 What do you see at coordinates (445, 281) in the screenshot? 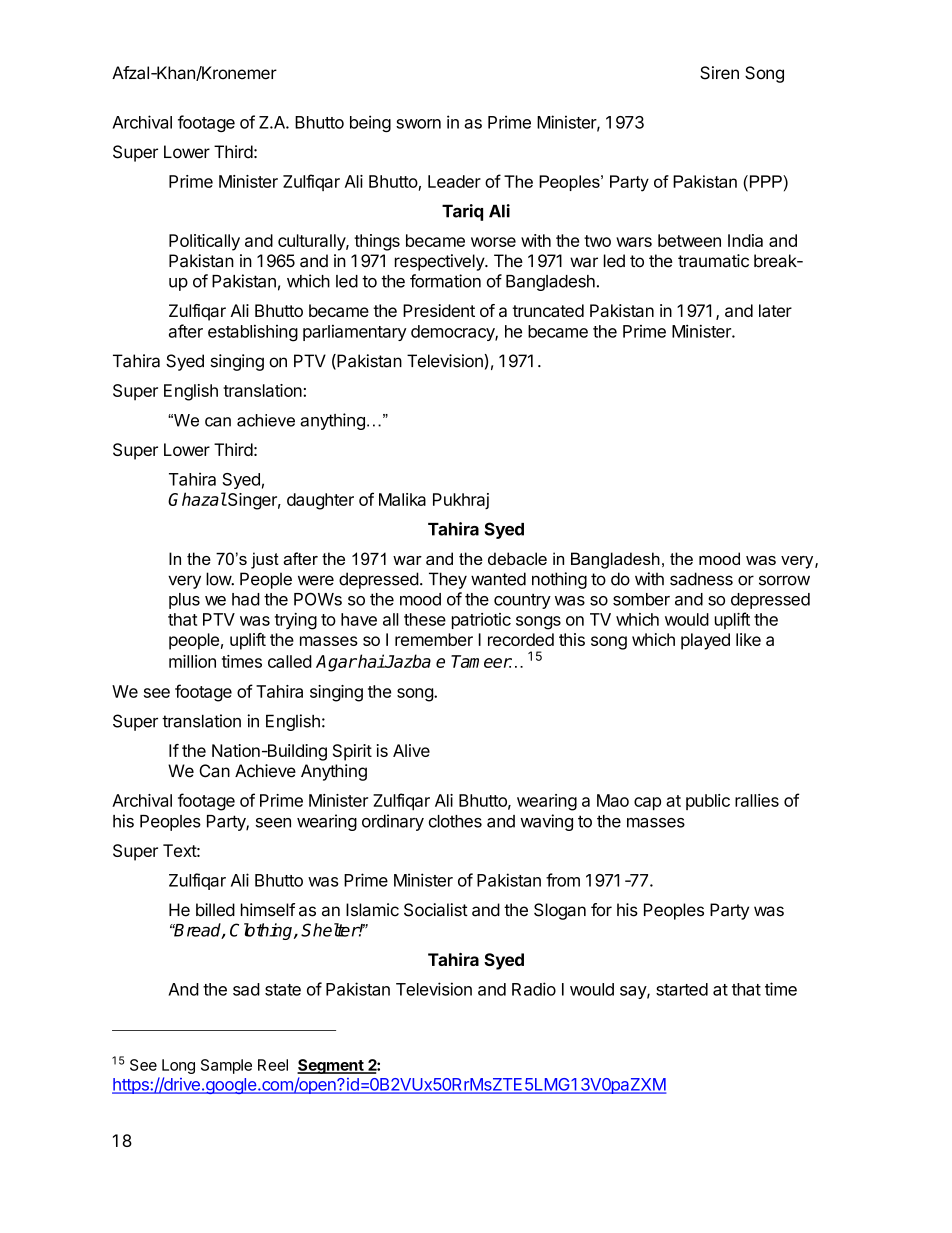
I see `formation` at bounding box center [445, 281].
